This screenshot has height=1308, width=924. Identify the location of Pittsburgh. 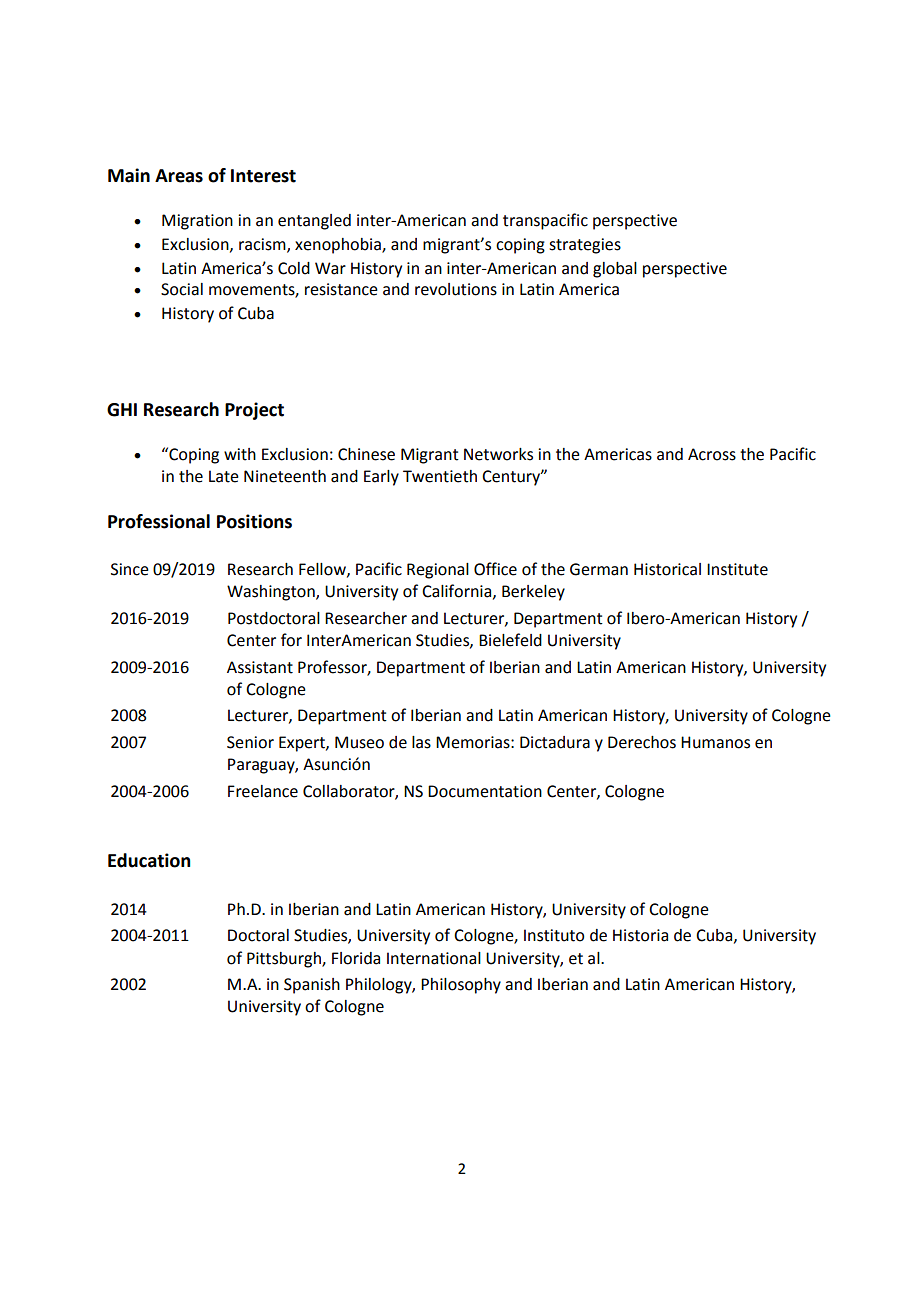
(285, 960).
